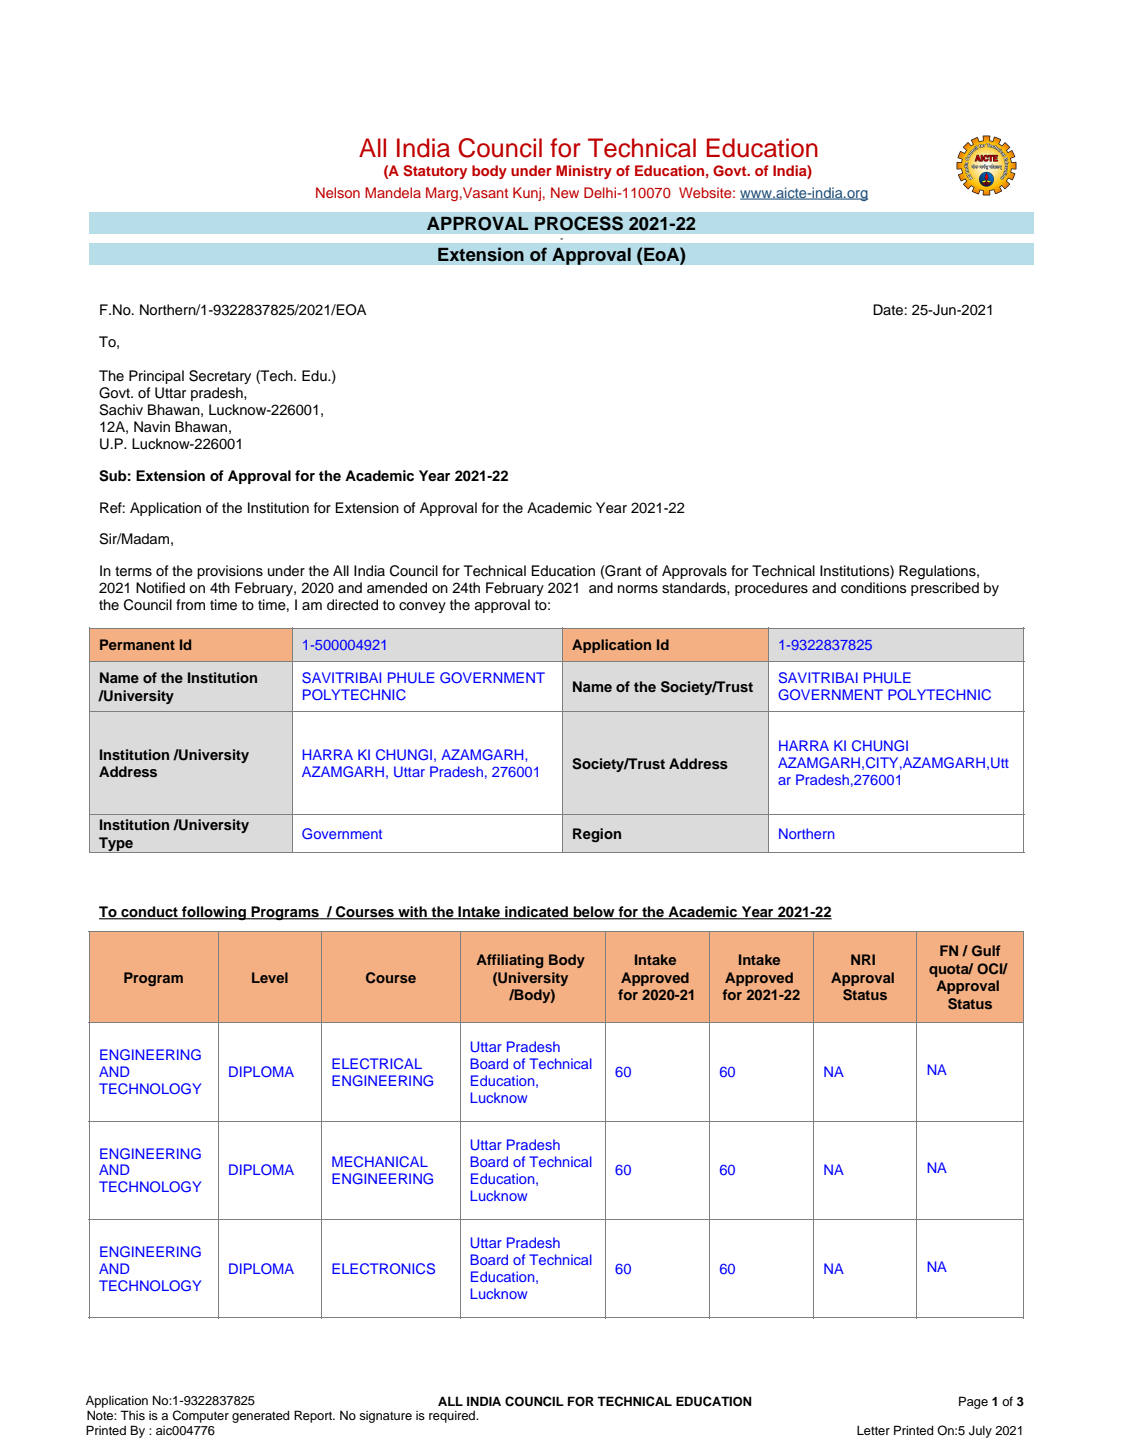 Image resolution: width=1123 pixels, height=1453 pixels. Describe the element at coordinates (584, 172) in the page. I see `Ministry` at that location.
